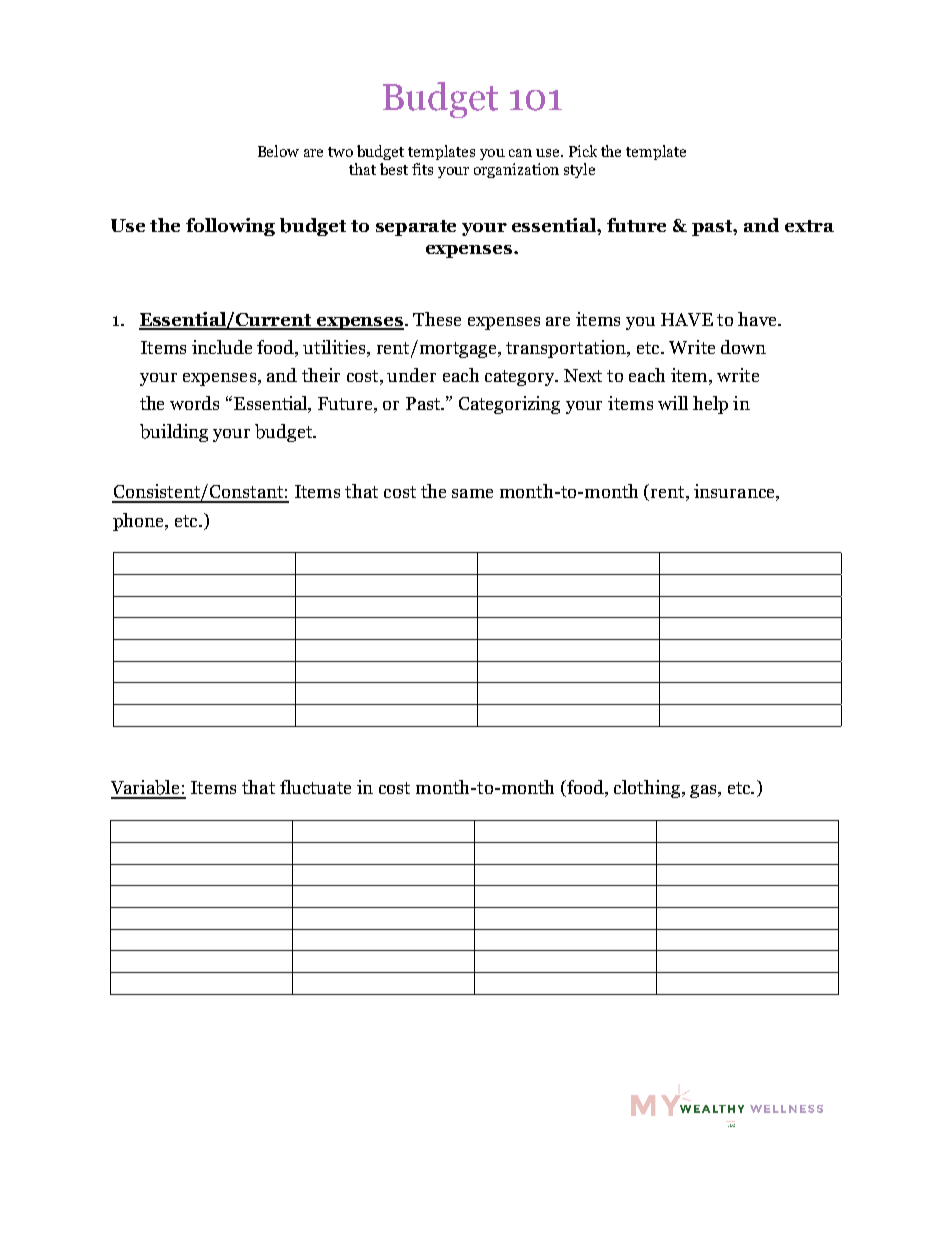  I want to click on down, so click(743, 347).
